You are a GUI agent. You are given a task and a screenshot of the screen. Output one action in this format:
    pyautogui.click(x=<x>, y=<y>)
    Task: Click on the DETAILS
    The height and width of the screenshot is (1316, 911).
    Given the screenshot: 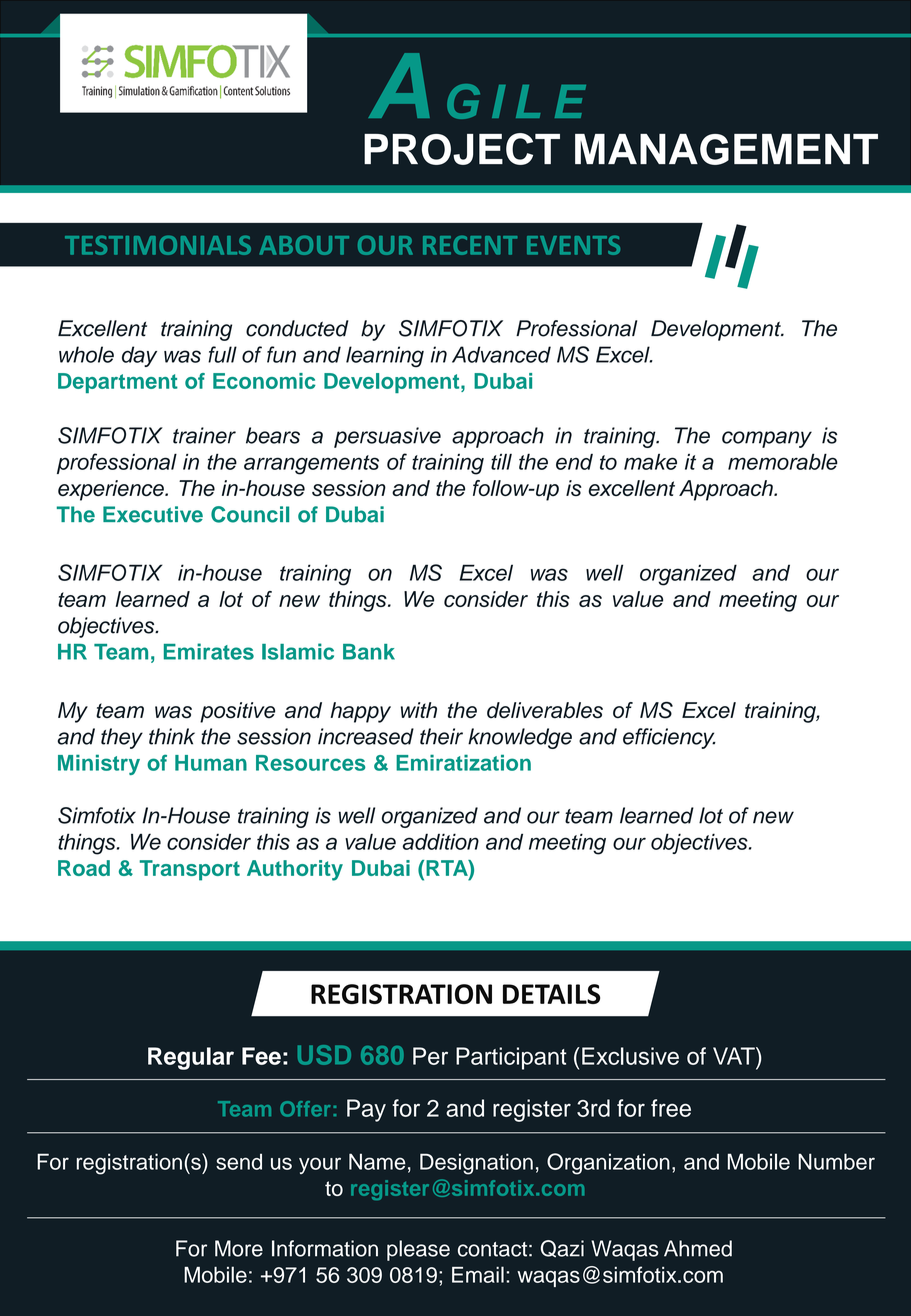 What is the action you would take?
    pyautogui.click(x=551, y=994)
